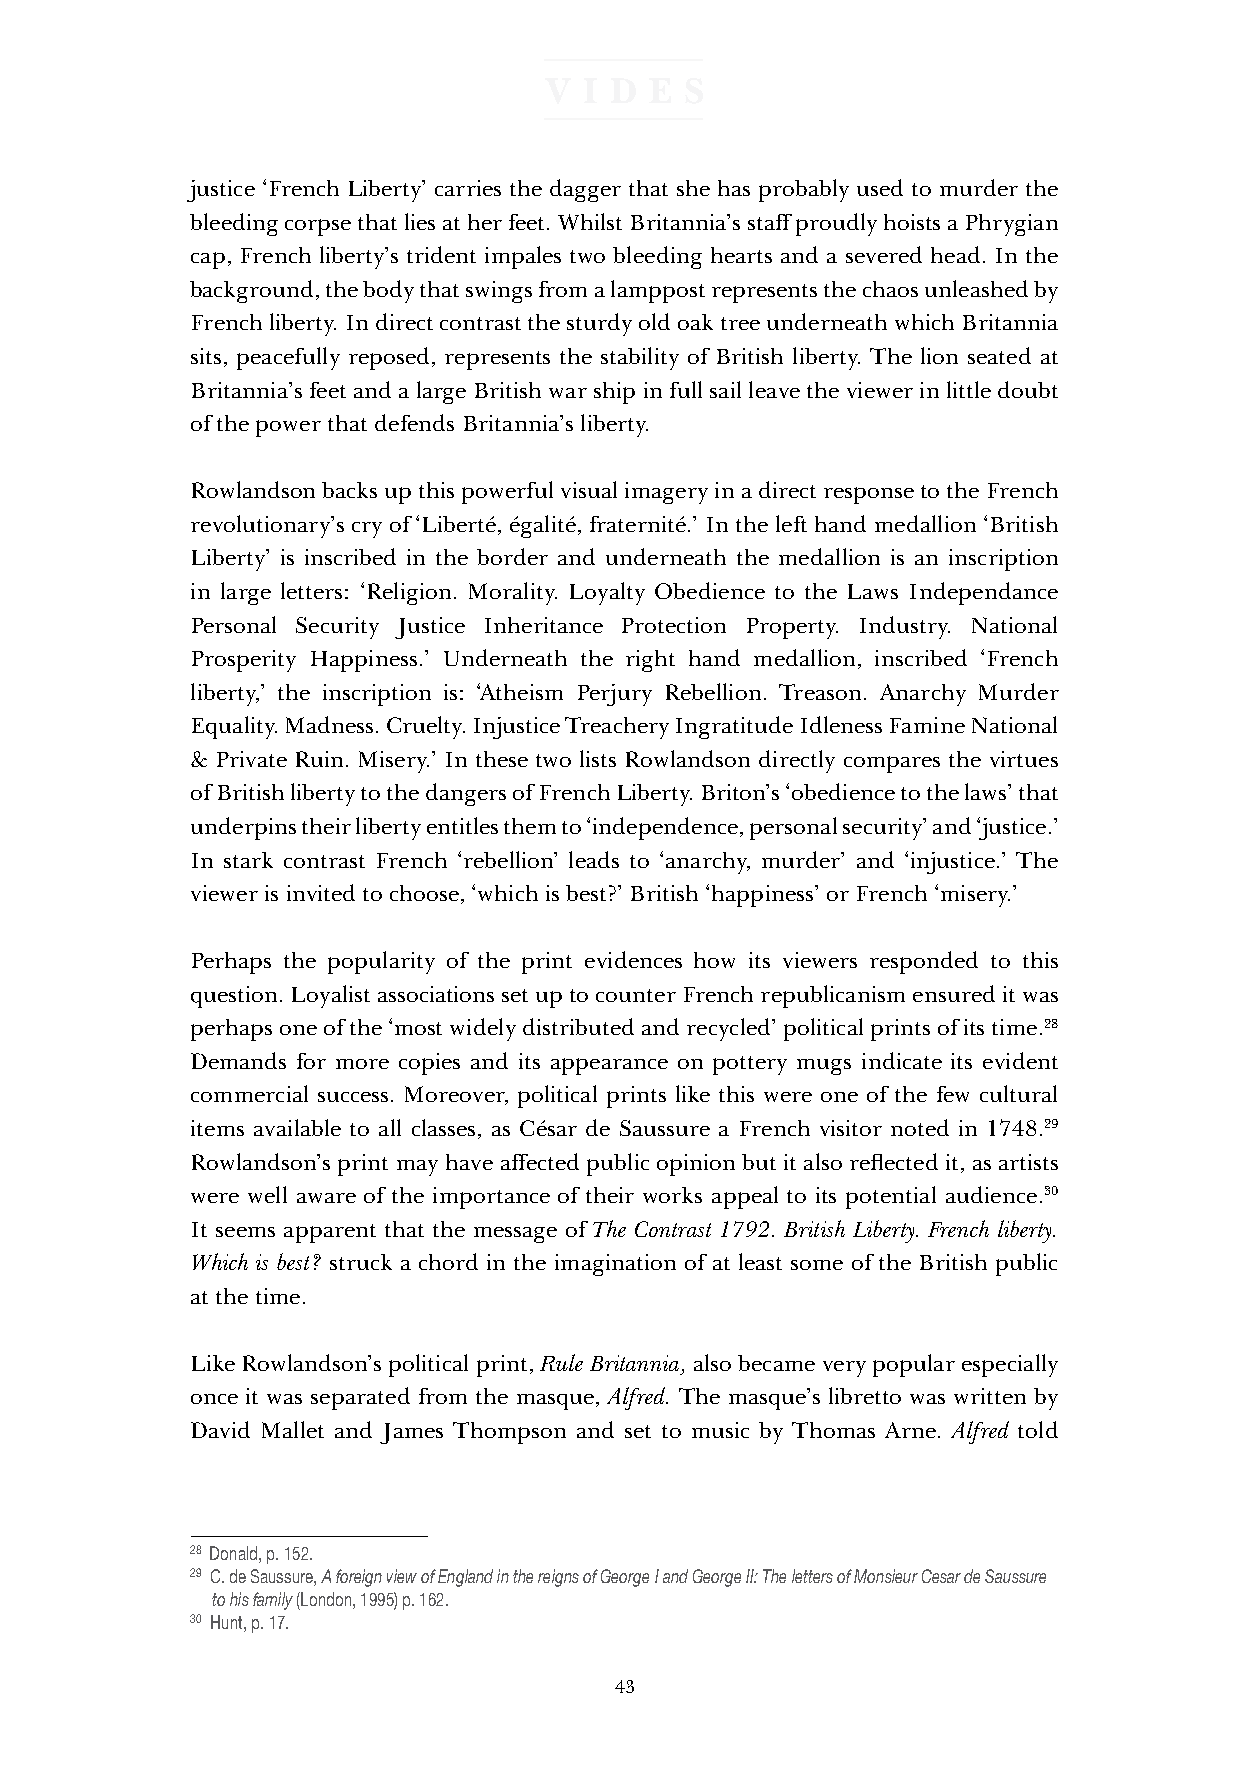 The width and height of the screenshot is (1249, 1766). Describe the element at coordinates (330, 1233) in the screenshot. I see `apparent` at that location.
